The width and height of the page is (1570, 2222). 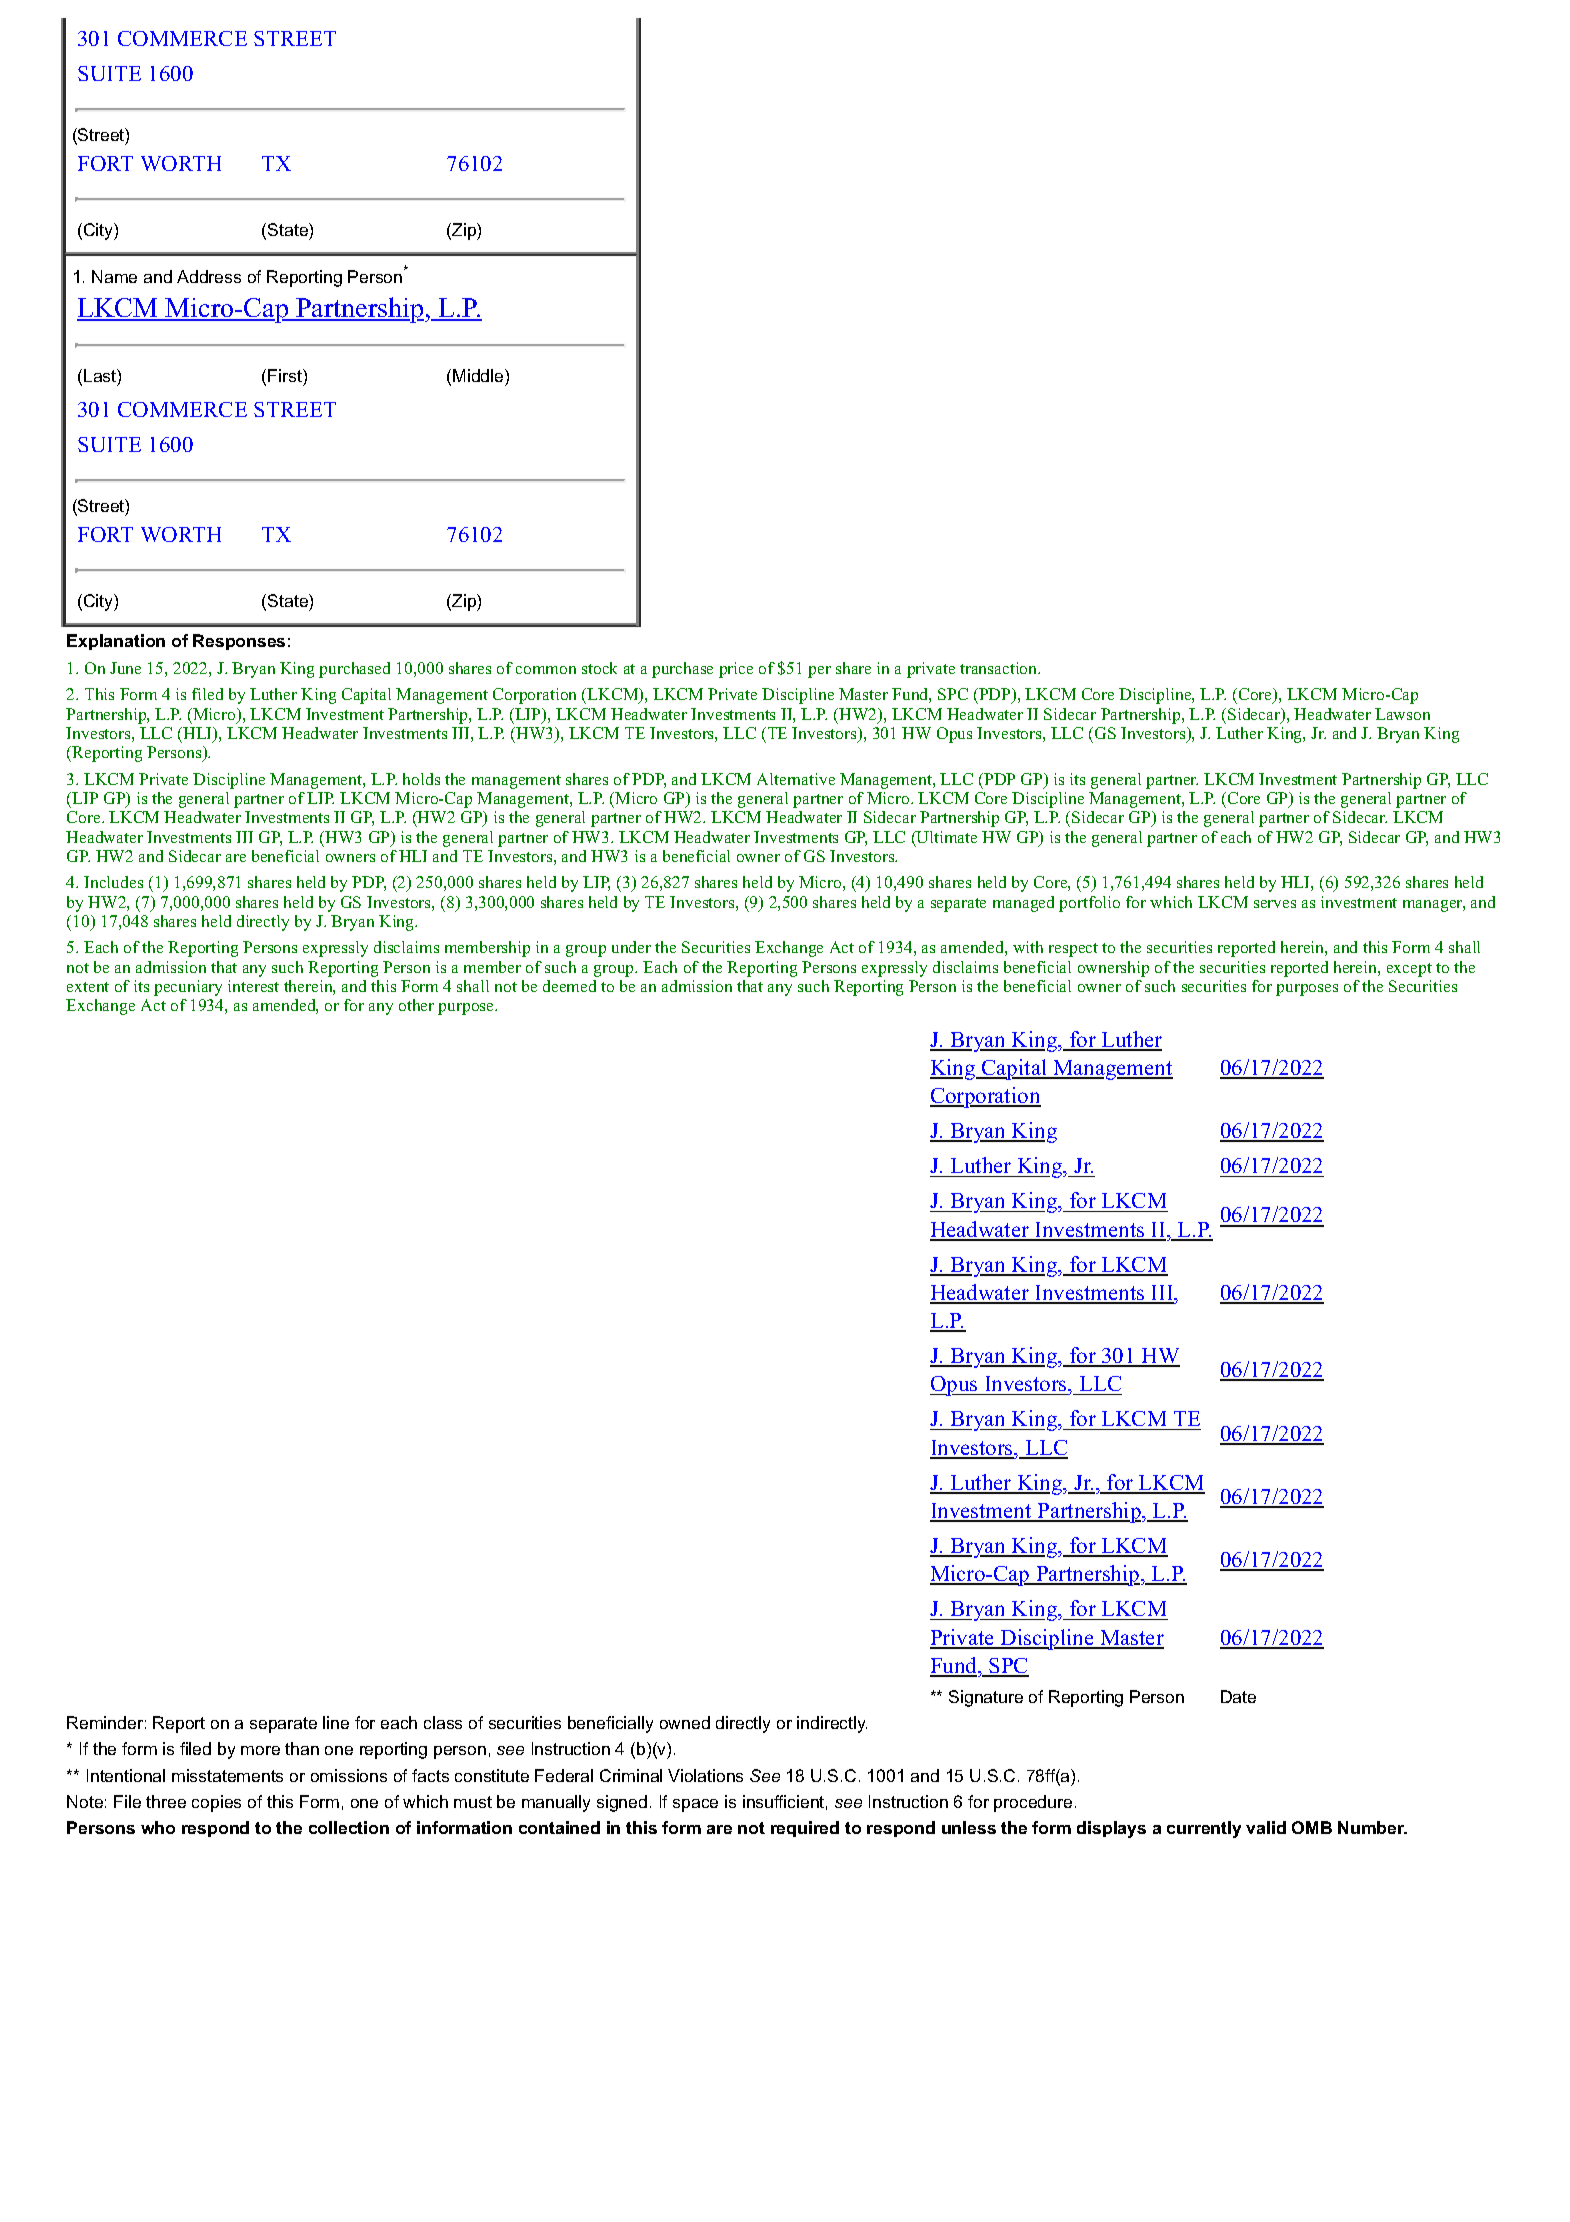 I want to click on deemed, so click(x=569, y=986).
